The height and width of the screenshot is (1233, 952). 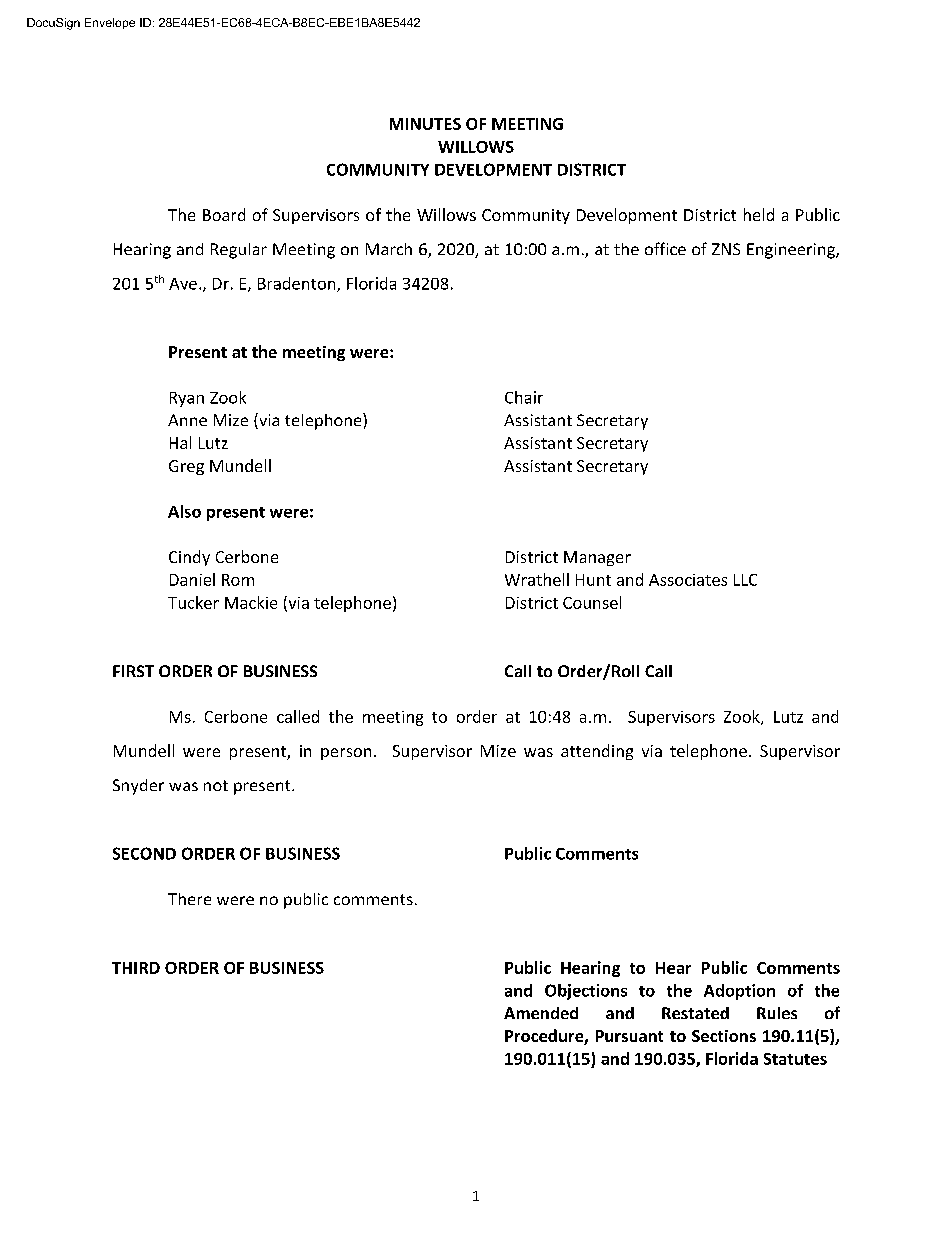 What do you see at coordinates (524, 397) in the screenshot?
I see `Chair` at bounding box center [524, 397].
